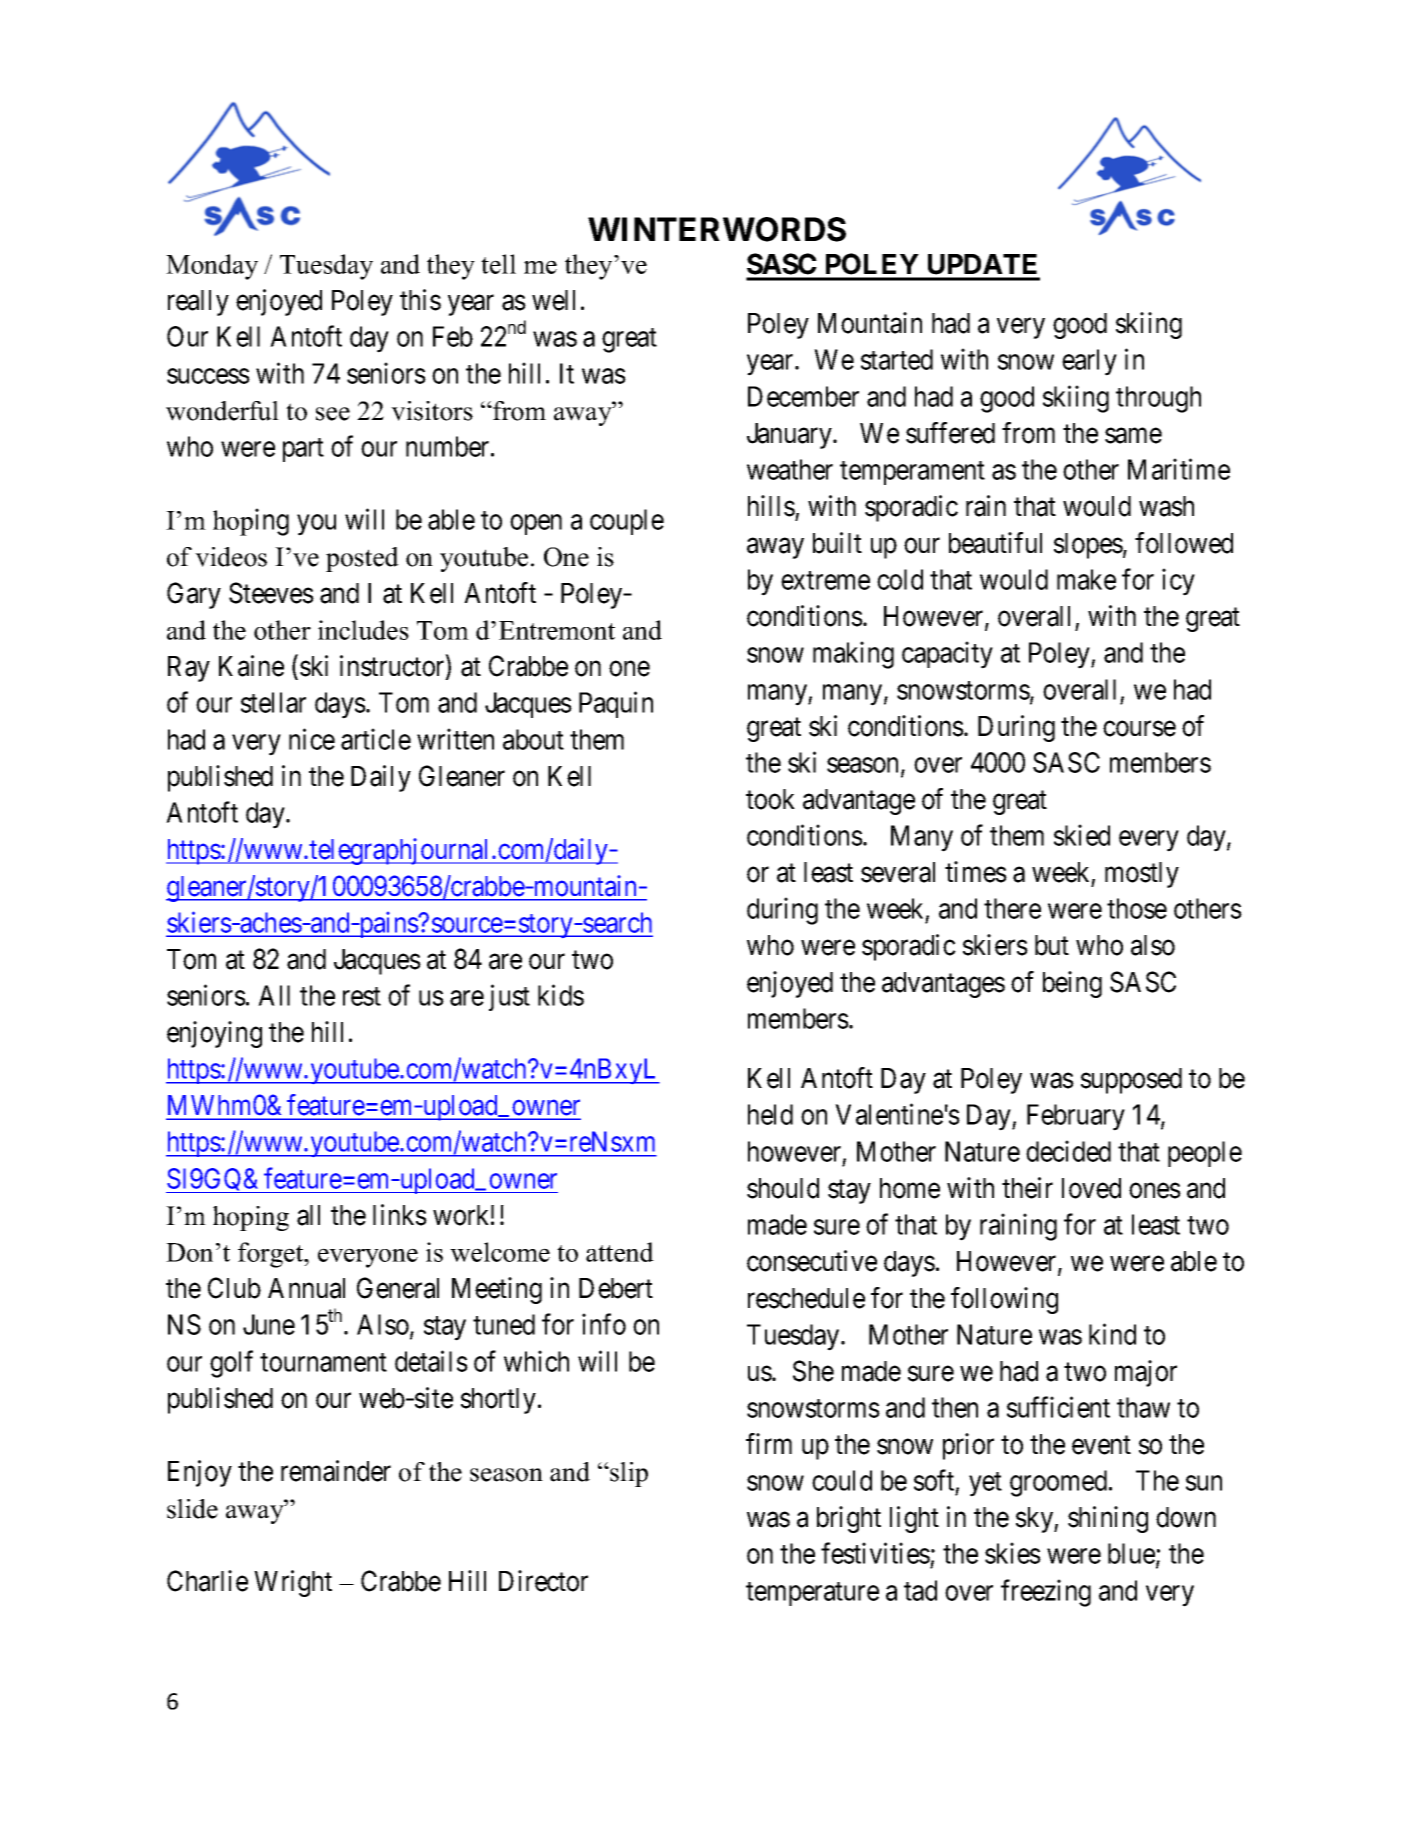  Describe the element at coordinates (770, 1114) in the image. I see `held` at that location.
